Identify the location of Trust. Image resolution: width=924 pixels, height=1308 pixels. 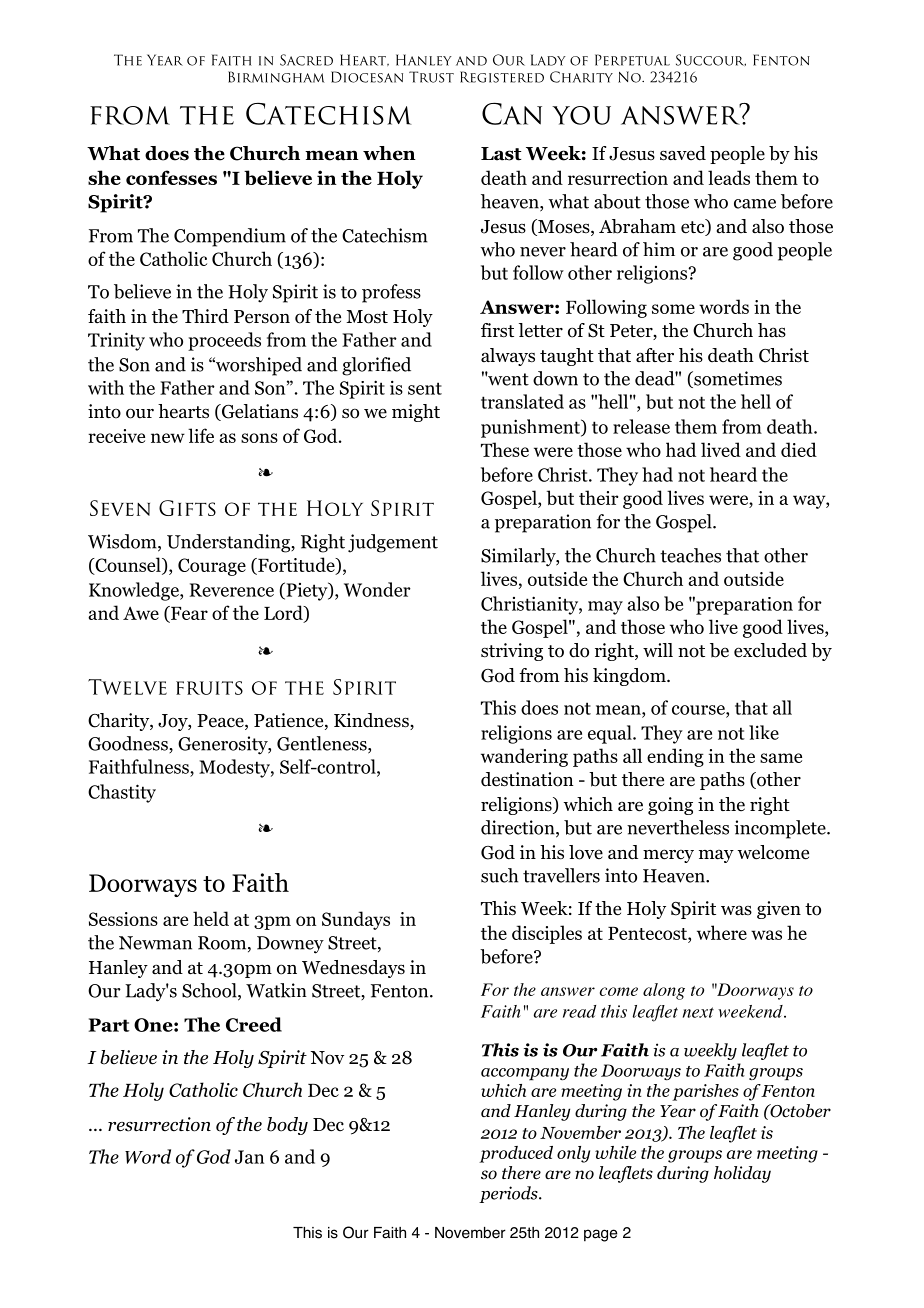
(431, 77).
